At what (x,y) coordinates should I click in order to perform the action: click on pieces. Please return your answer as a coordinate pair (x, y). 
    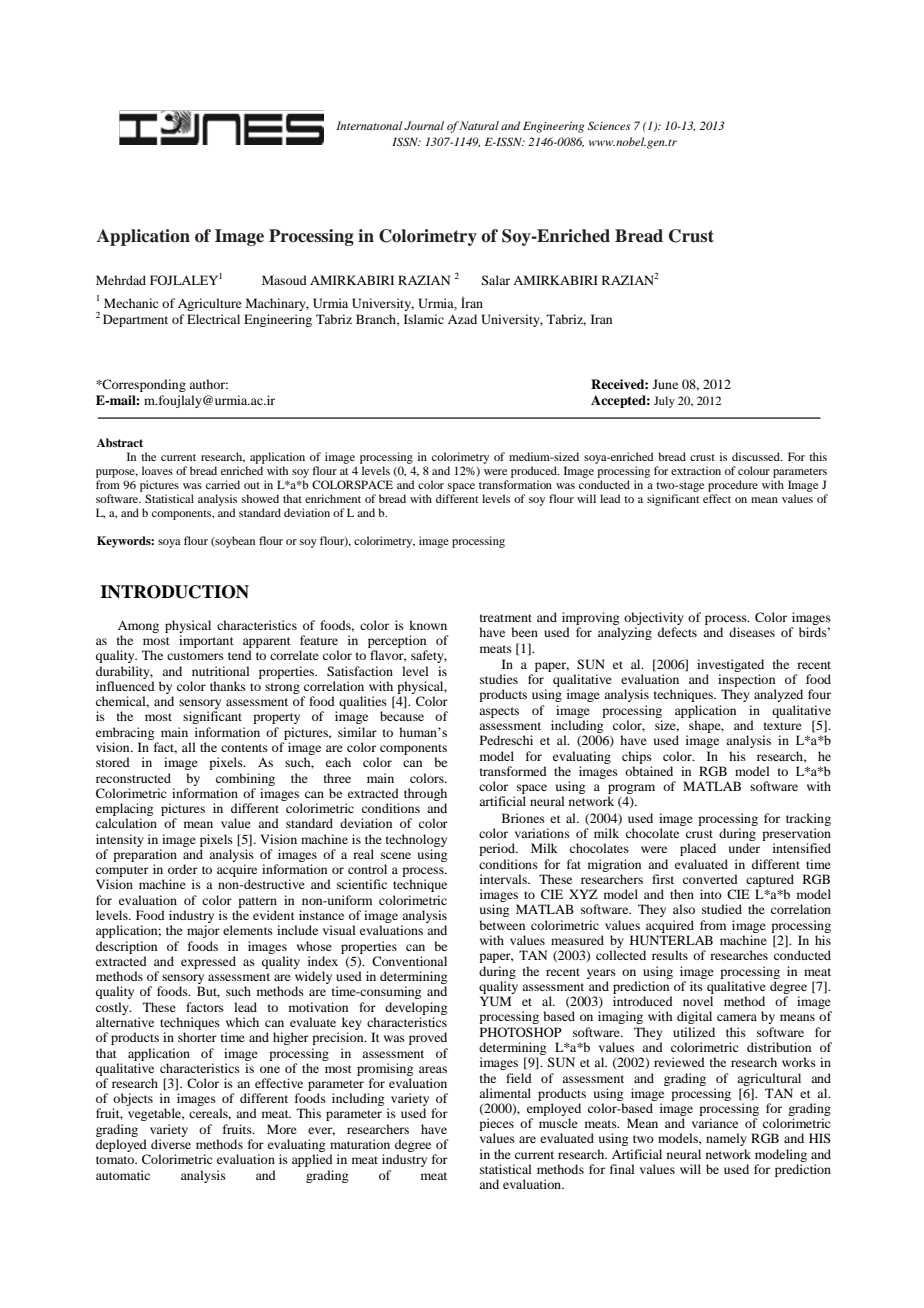
    Looking at the image, I should click on (496, 1126).
